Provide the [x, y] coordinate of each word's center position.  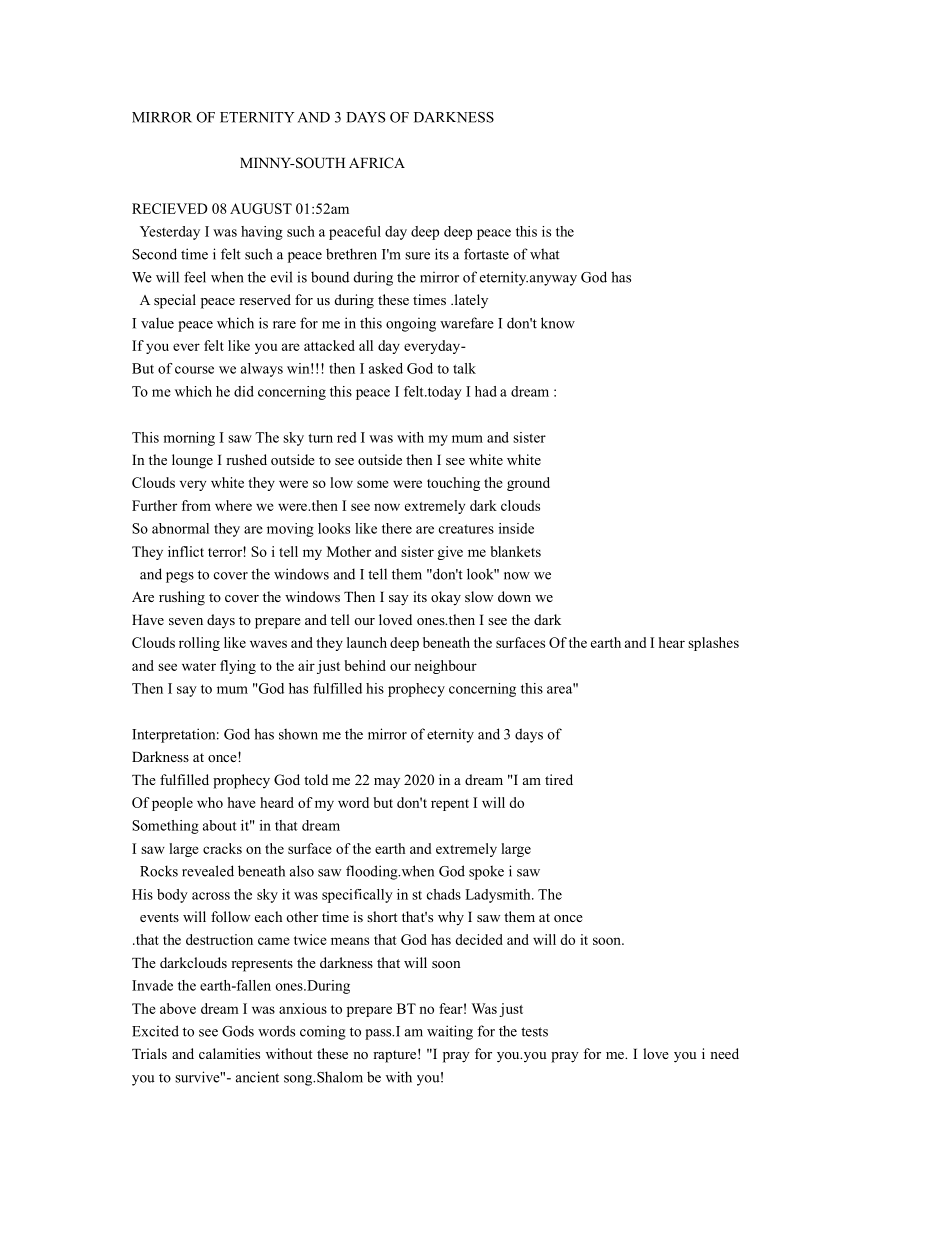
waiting [450, 1032]
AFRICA [377, 163]
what [545, 254]
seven [186, 621]
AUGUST [261, 208]
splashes [713, 644]
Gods [238, 1031]
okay [446, 598]
